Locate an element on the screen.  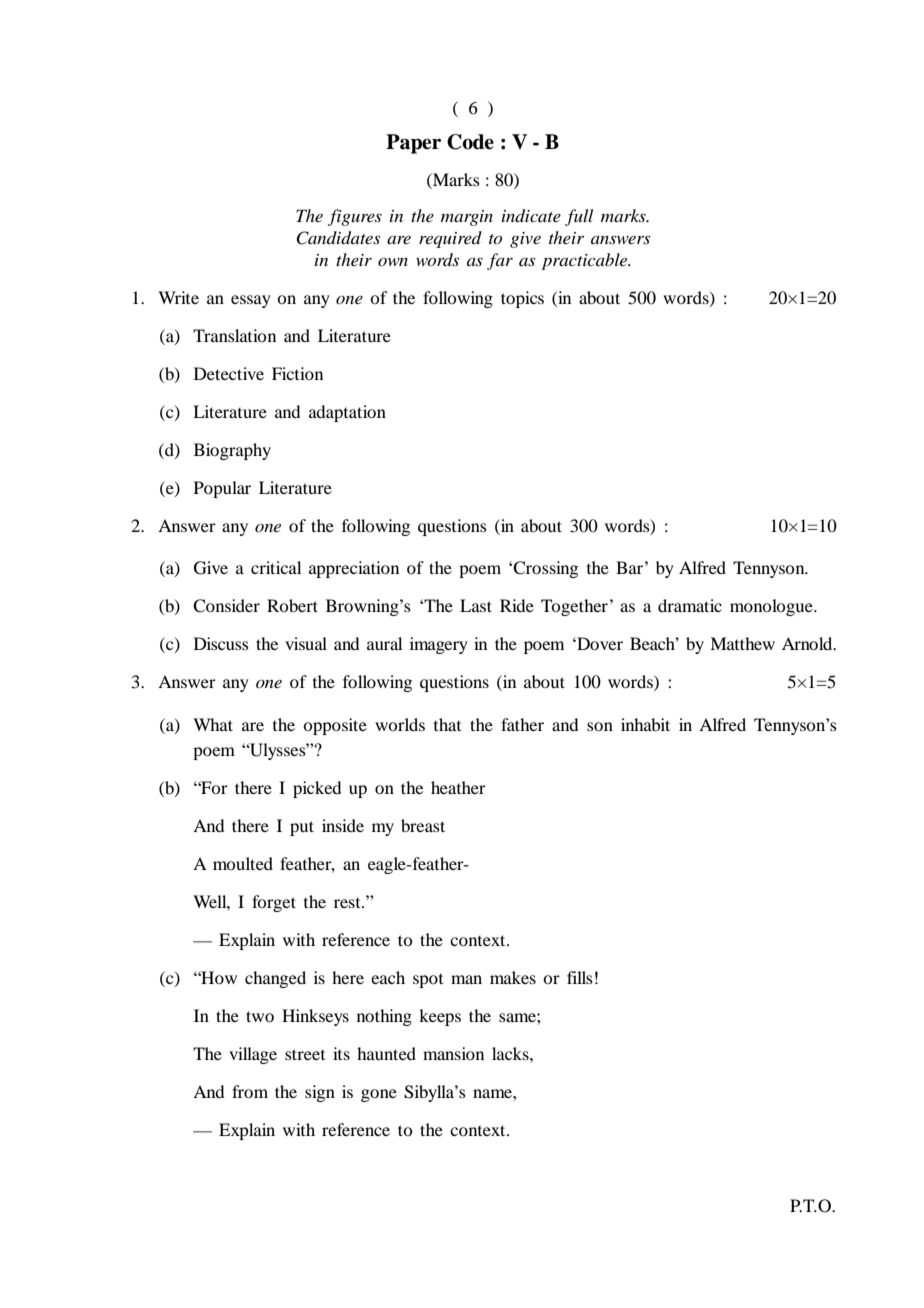
village is located at coordinates (253, 1055).
